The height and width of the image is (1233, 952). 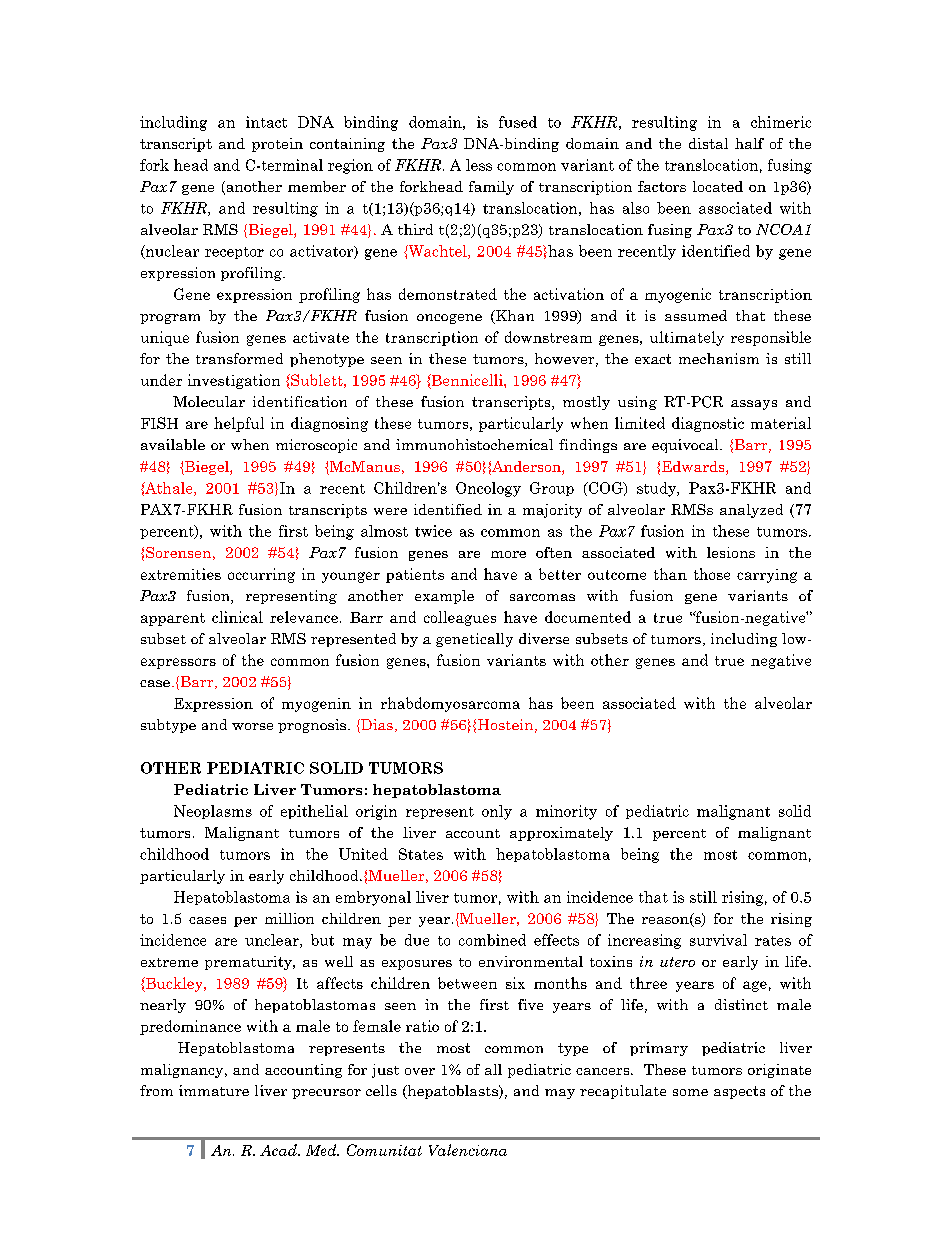 I want to click on only, so click(x=497, y=812).
